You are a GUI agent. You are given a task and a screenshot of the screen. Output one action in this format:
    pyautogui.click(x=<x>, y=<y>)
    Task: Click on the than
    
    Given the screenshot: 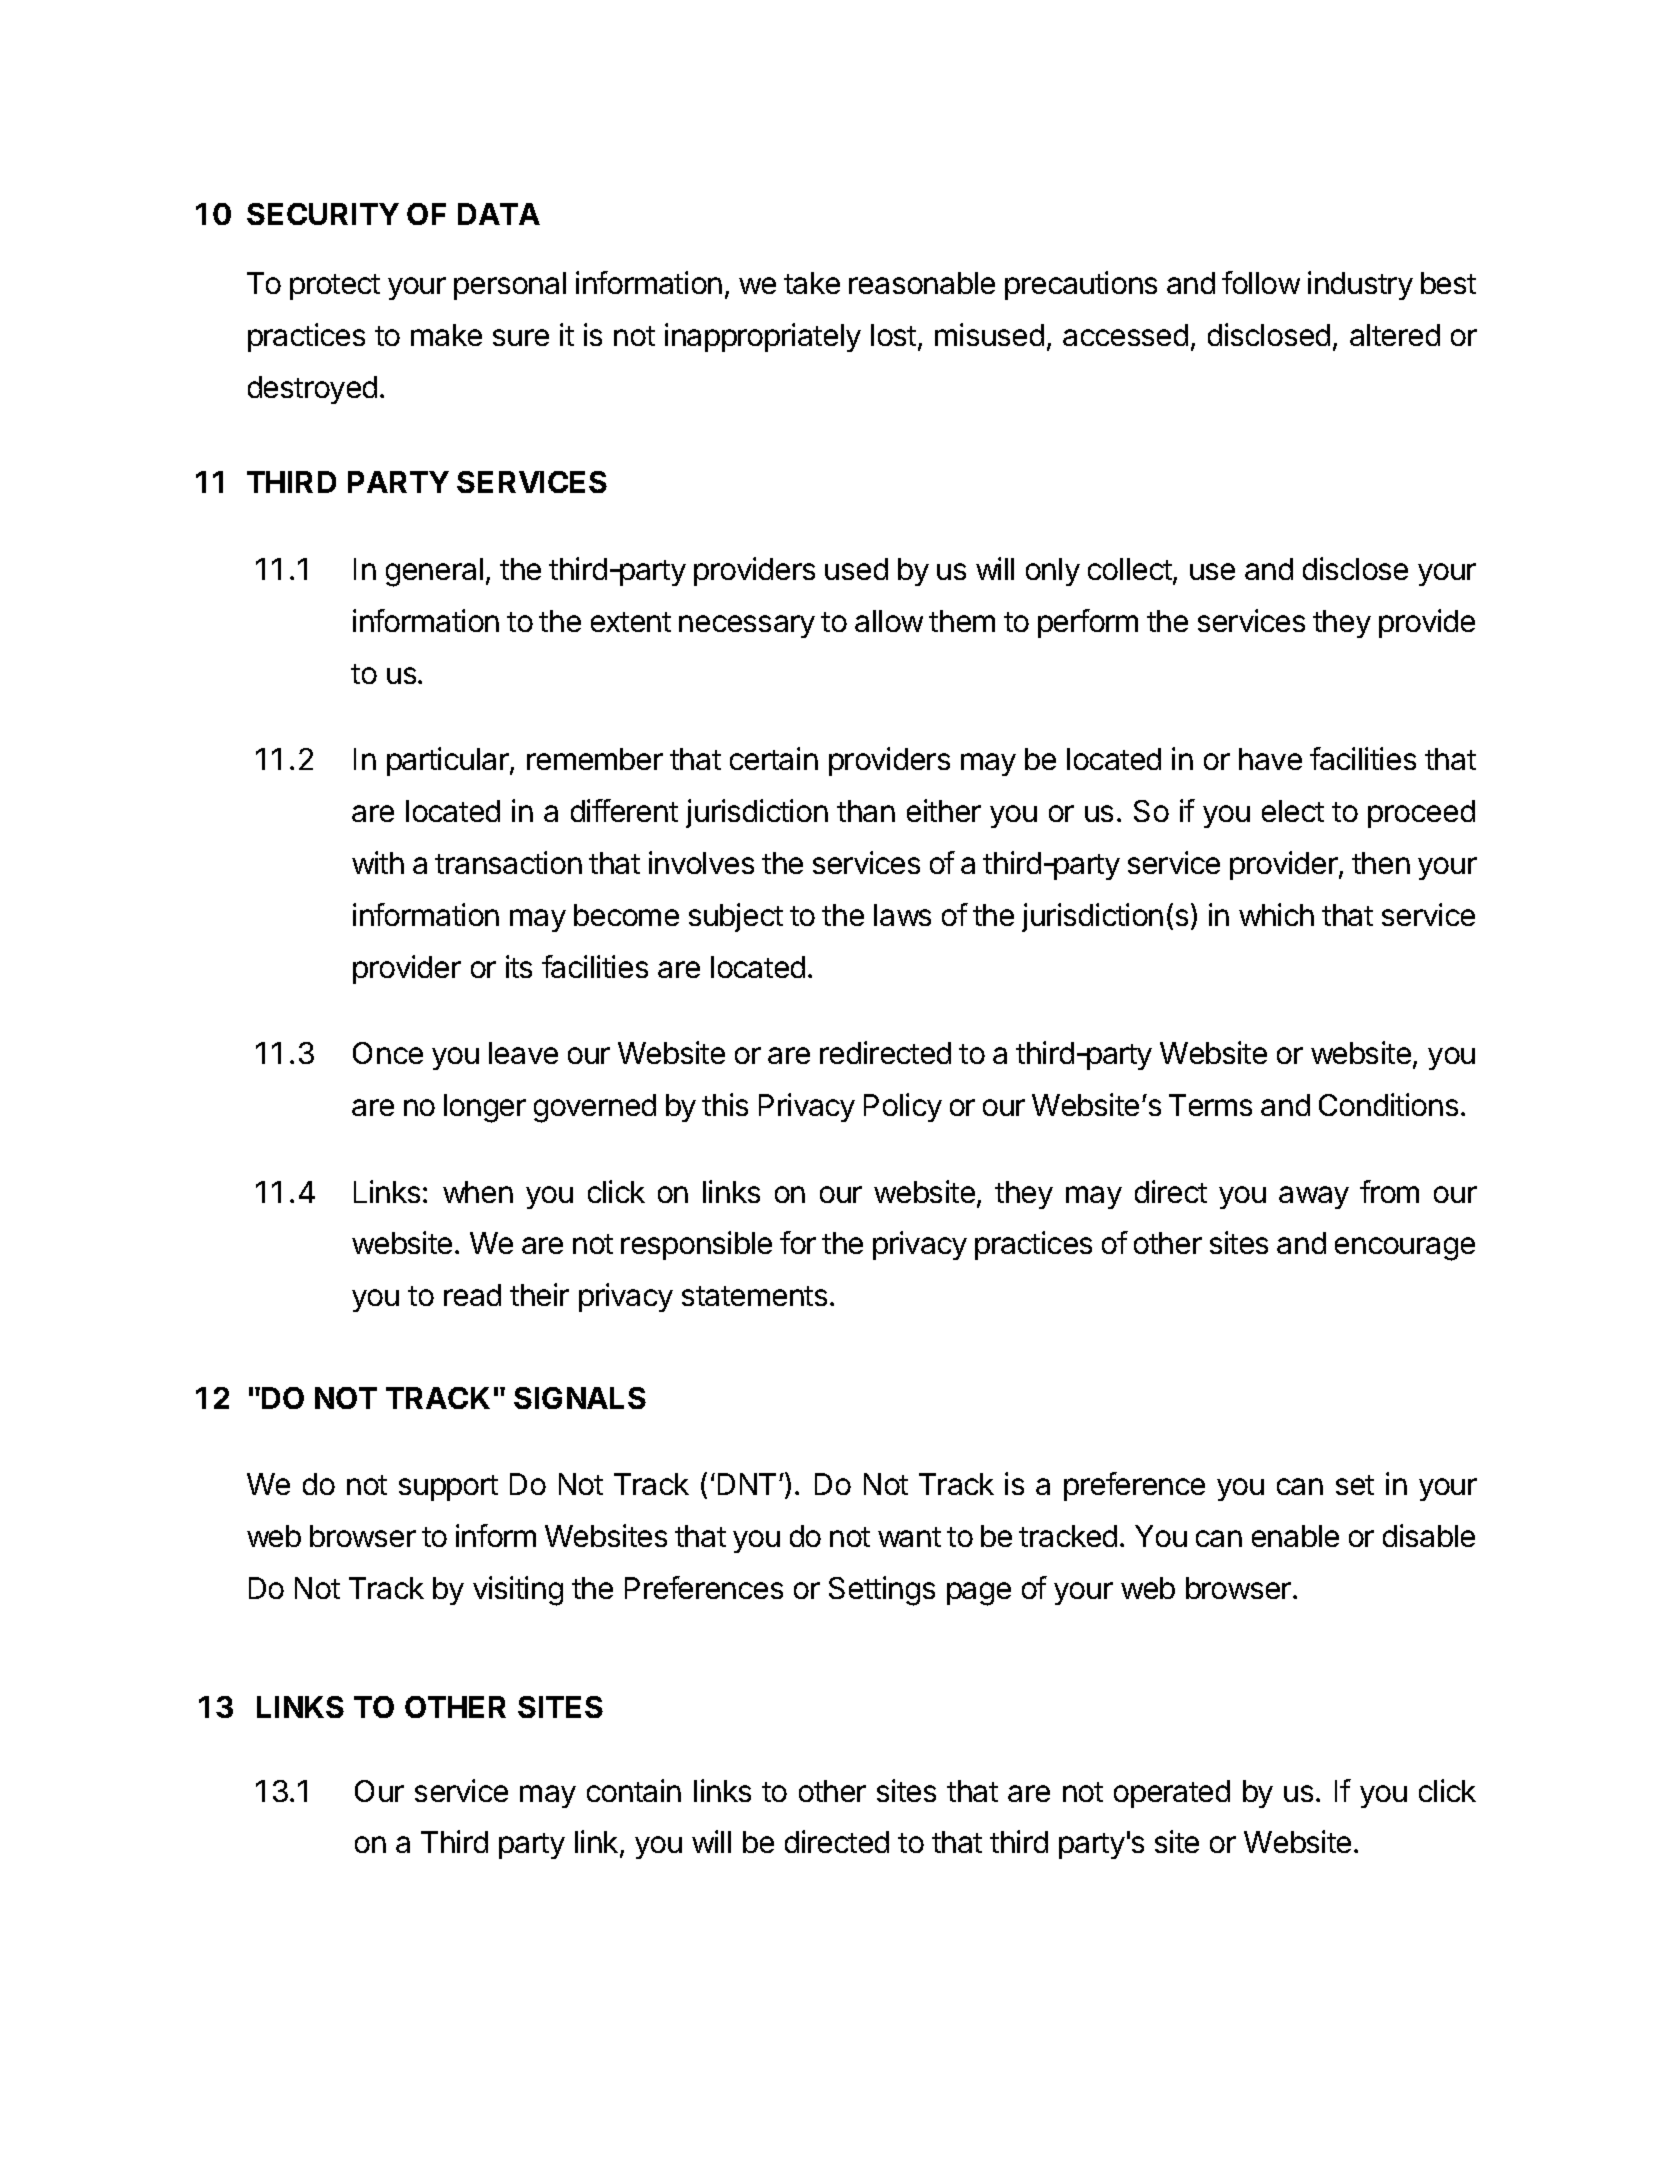 What is the action you would take?
    pyautogui.click(x=866, y=811)
